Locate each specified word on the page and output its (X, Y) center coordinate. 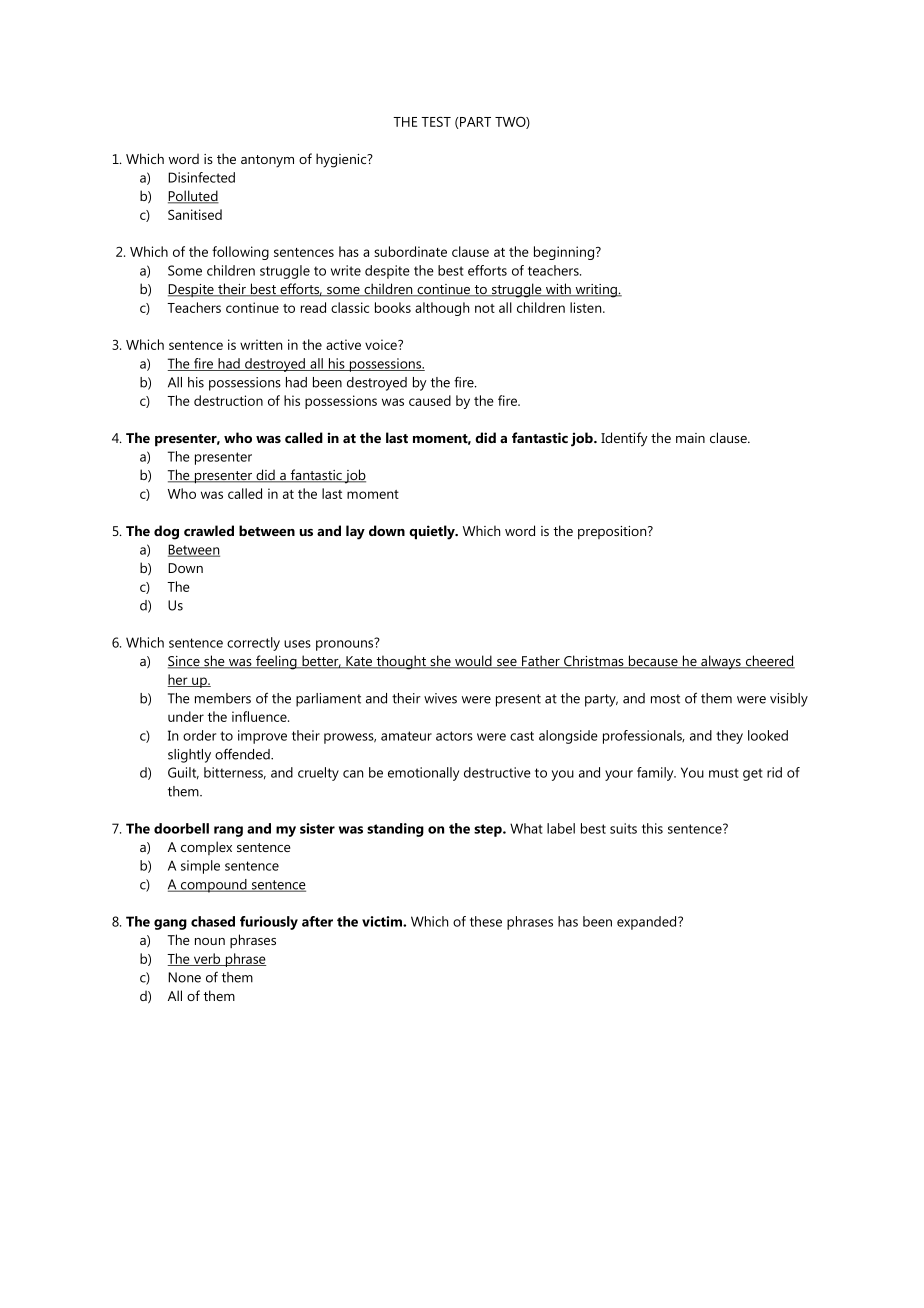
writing (596, 291)
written (261, 344)
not (485, 308)
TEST (436, 121)
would (473, 662)
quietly (433, 532)
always (721, 662)
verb (207, 959)
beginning (565, 253)
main (690, 438)
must (723, 773)
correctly (253, 644)
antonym (267, 161)
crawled (209, 530)
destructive (497, 772)
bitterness (235, 773)
